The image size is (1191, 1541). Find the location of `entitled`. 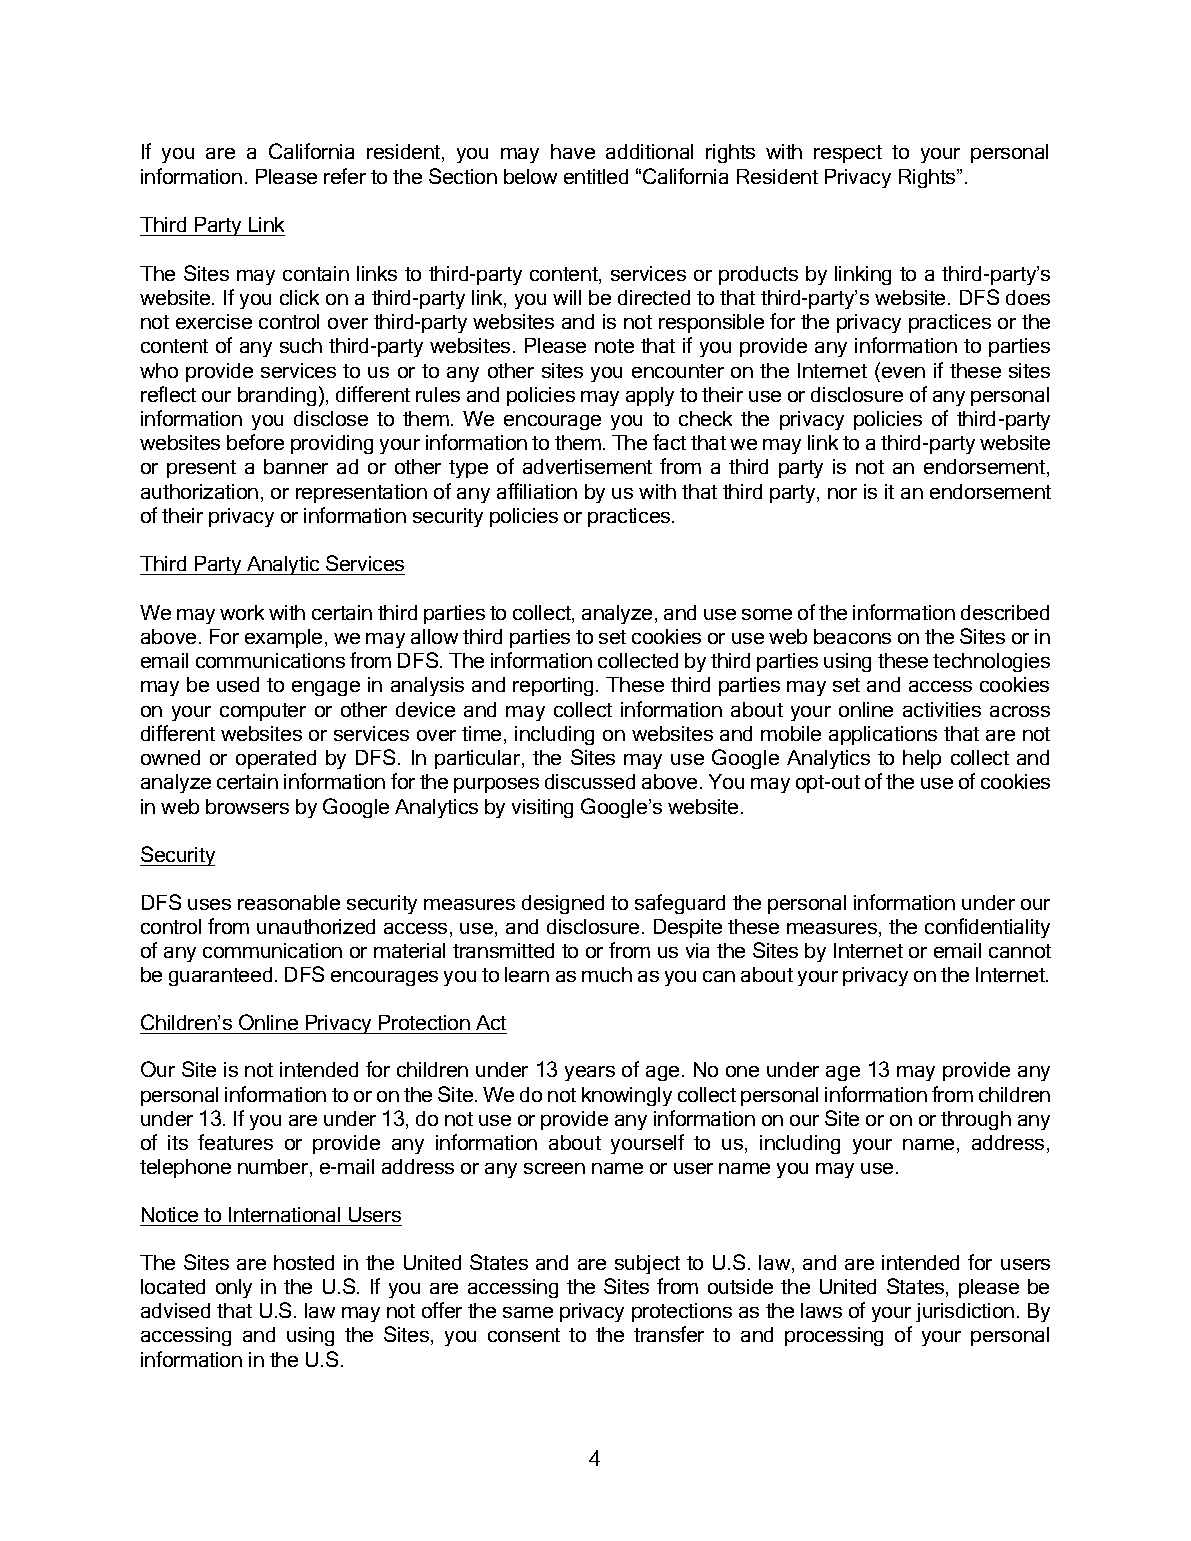

entitled is located at coordinates (596, 176).
